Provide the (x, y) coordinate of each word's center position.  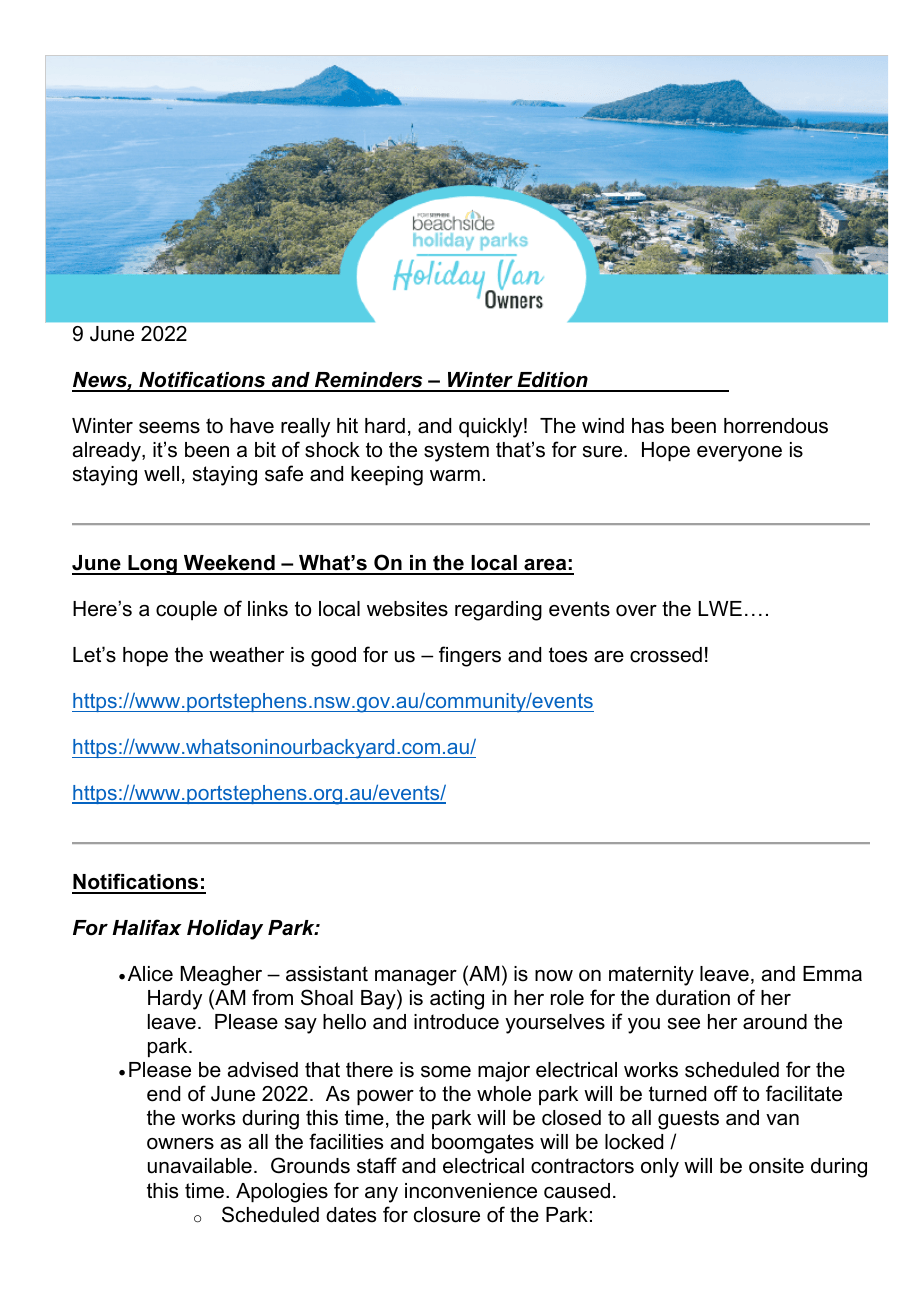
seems (169, 428)
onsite (776, 1166)
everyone (739, 454)
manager (416, 978)
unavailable (200, 1166)
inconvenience (471, 1191)
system (456, 452)
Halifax (147, 927)
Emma (832, 974)
